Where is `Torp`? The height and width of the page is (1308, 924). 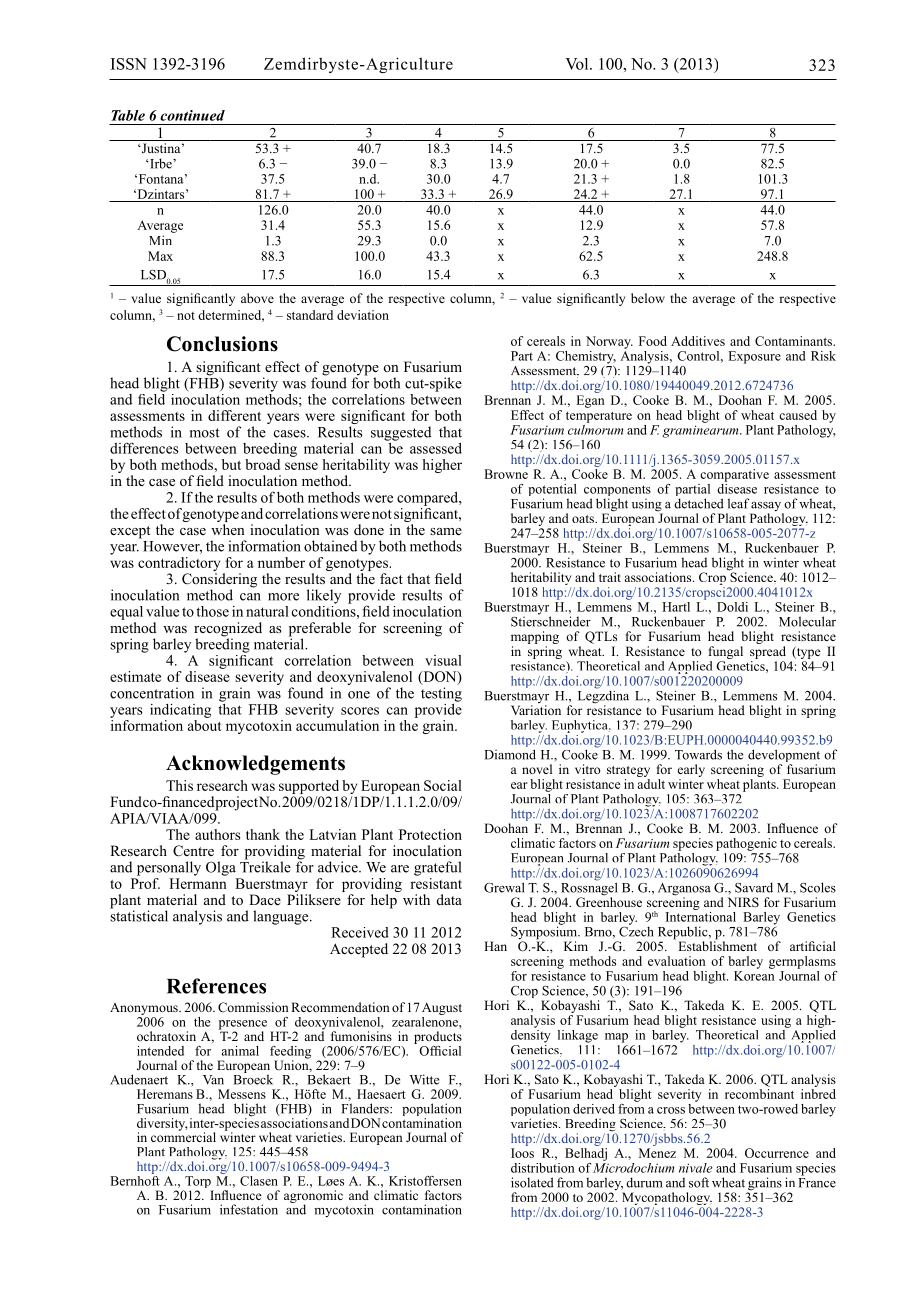
Torp is located at coordinates (198, 1183).
